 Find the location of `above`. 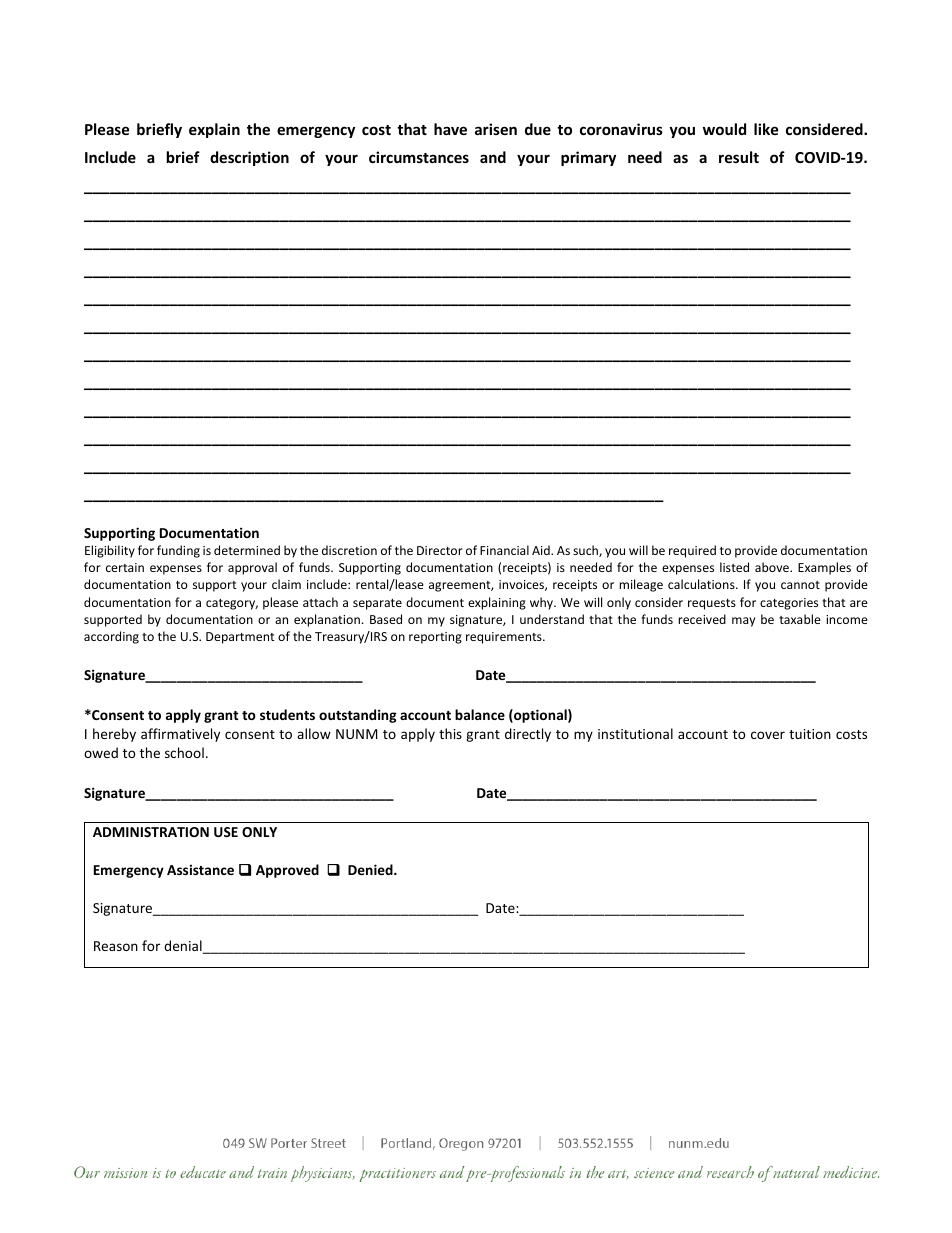

above is located at coordinates (773, 567).
